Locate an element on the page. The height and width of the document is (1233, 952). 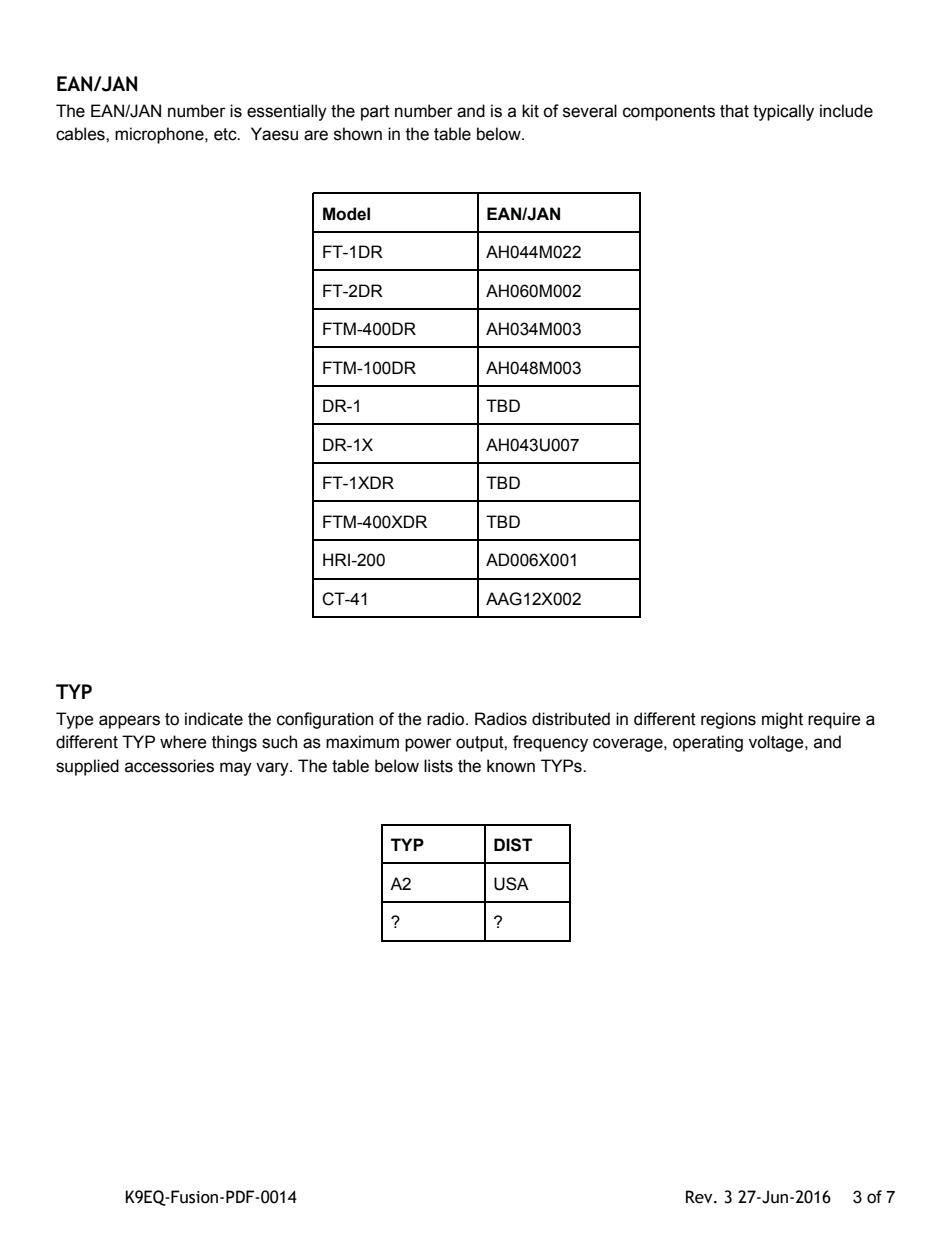
may is located at coordinates (236, 769).
